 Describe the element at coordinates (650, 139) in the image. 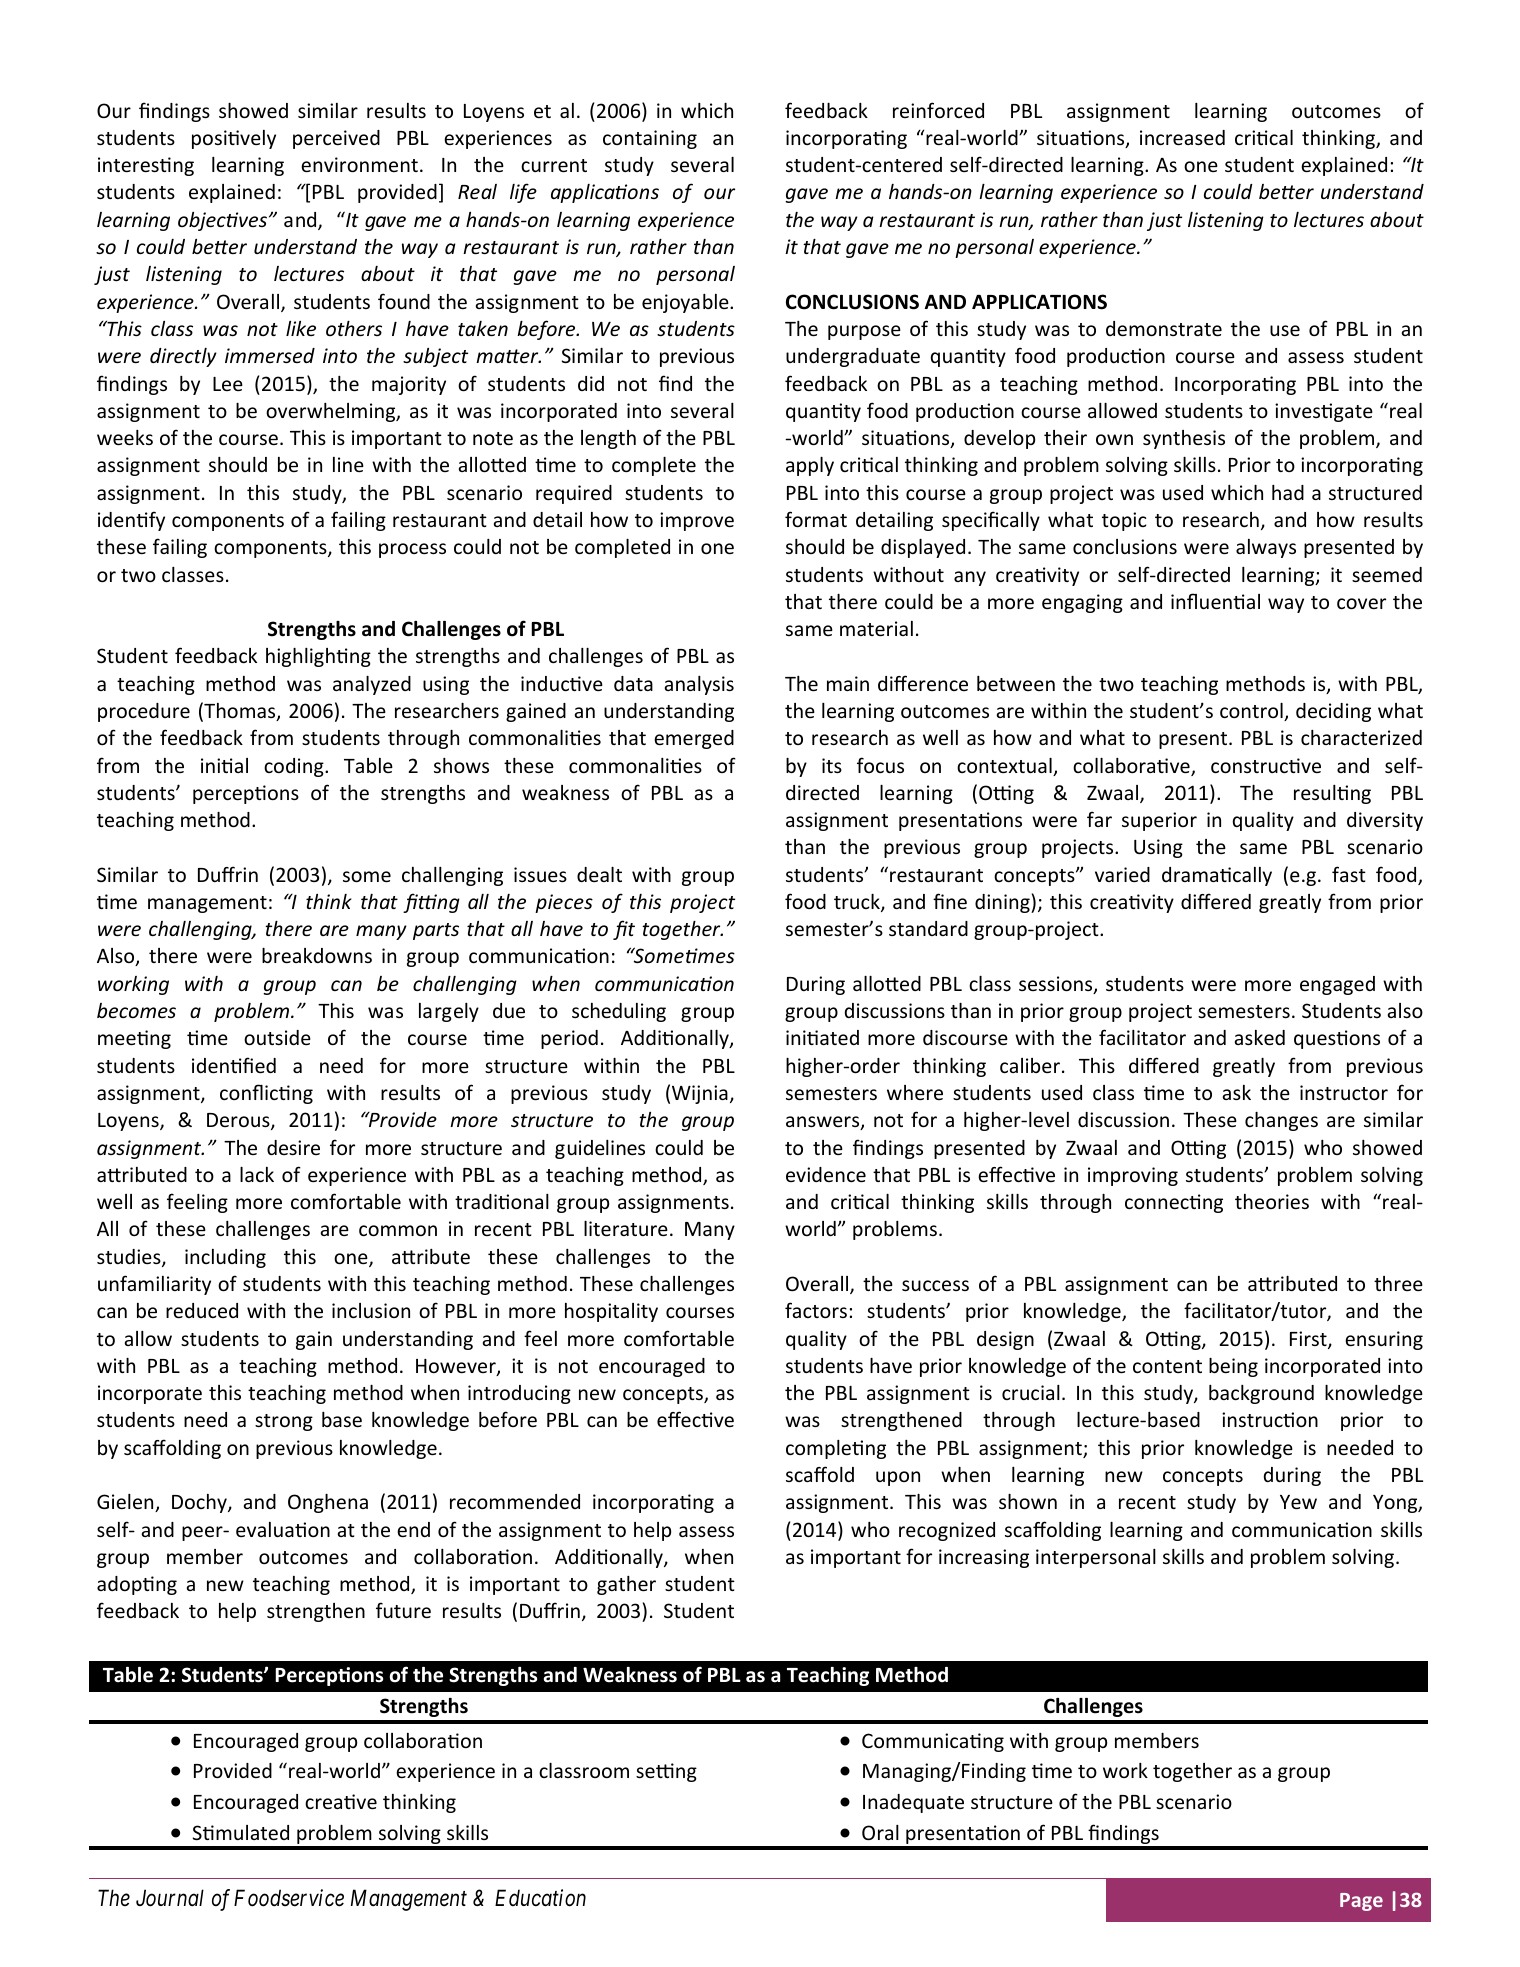

I see `containing` at that location.
